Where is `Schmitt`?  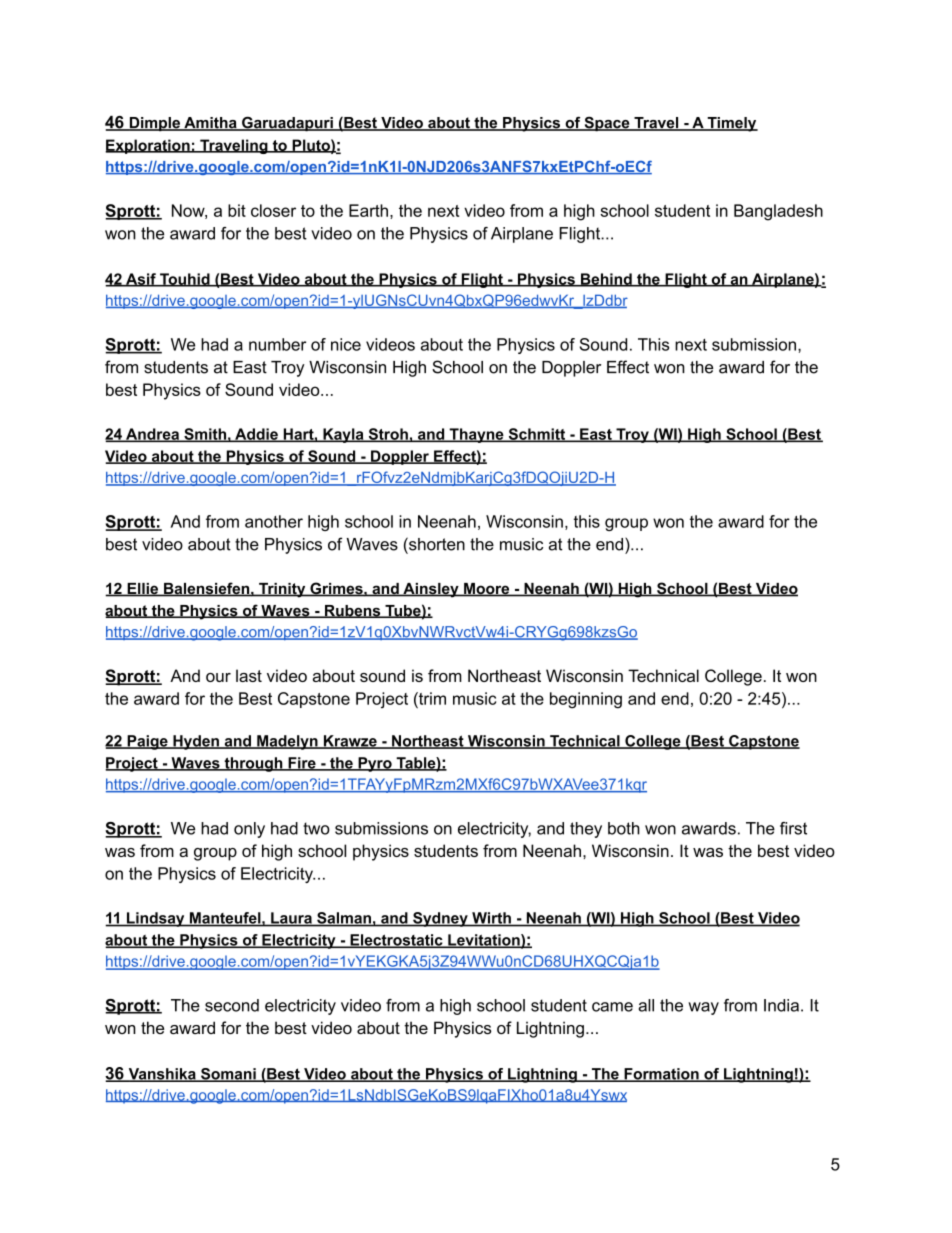 Schmitt is located at coordinates (537, 435).
